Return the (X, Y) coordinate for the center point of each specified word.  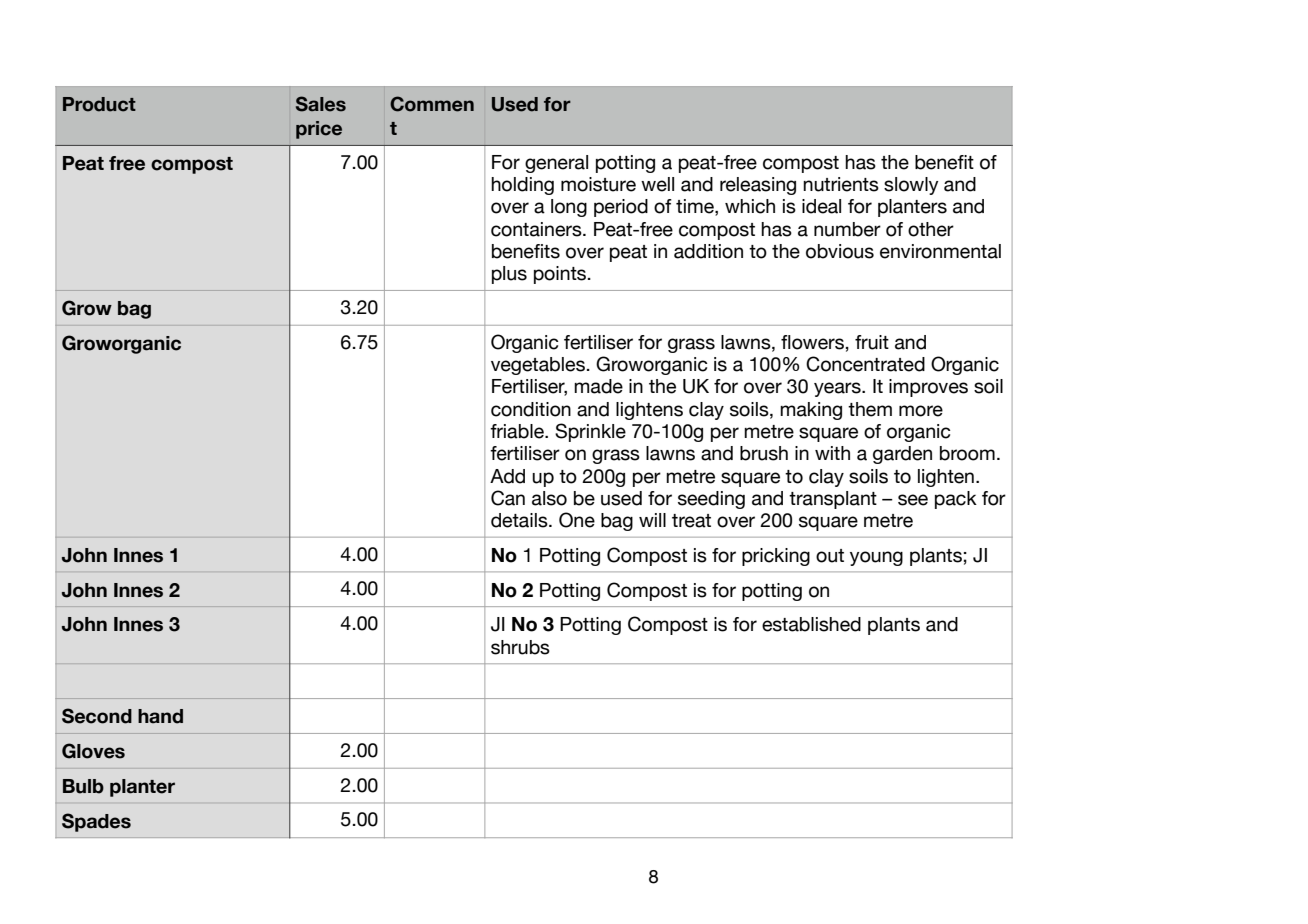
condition (531, 409)
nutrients (841, 184)
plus (509, 275)
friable (518, 431)
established (811, 624)
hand (160, 716)
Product (99, 104)
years (838, 389)
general (556, 164)
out (830, 556)
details (520, 520)
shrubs (520, 647)
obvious (840, 251)
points (560, 275)
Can (508, 498)
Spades (96, 822)
